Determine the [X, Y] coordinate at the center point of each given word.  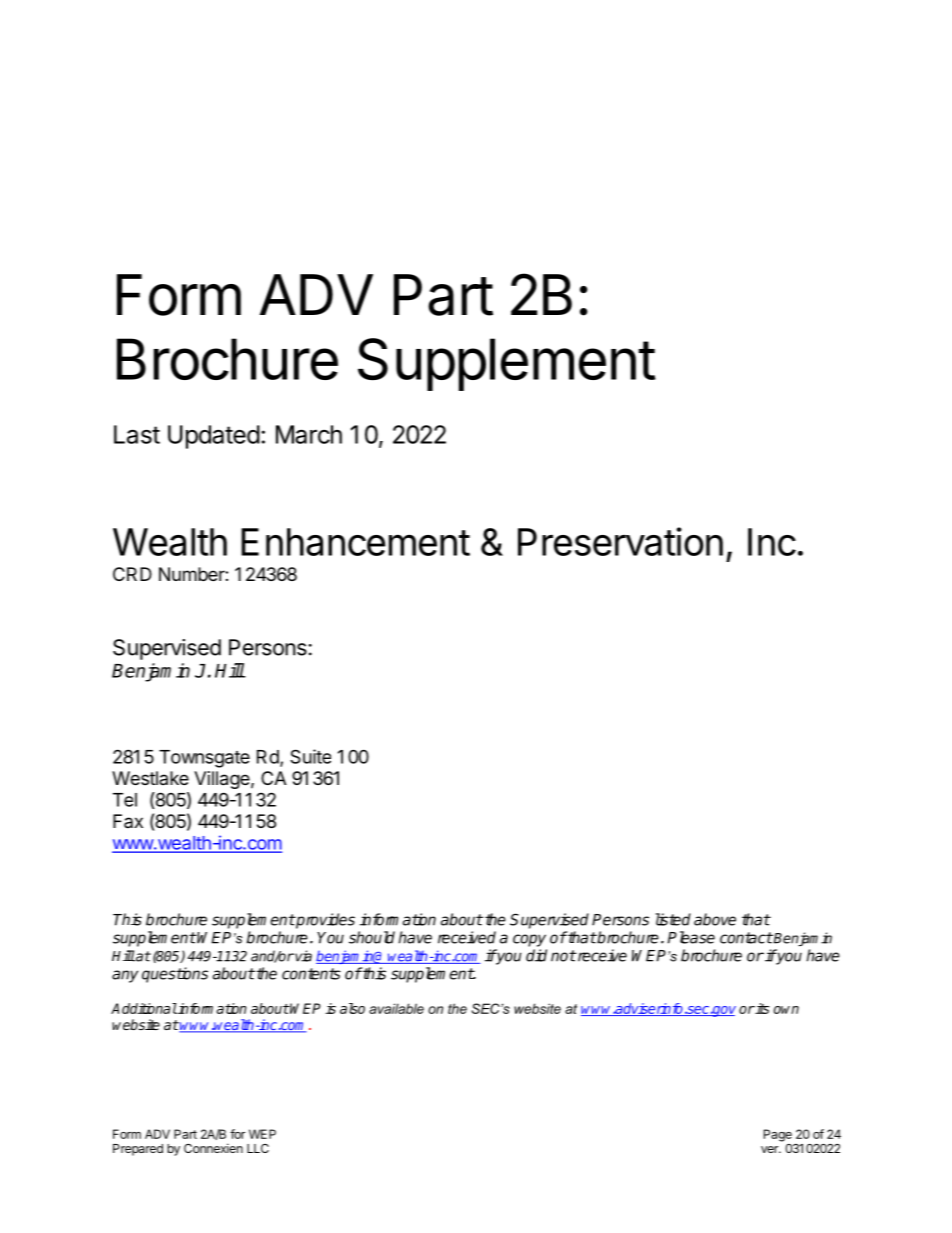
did [536, 955]
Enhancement [355, 542]
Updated [214, 437]
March [309, 434]
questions [175, 975]
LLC [258, 1148]
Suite [310, 756]
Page [778, 1135]
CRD [132, 574]
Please [691, 937]
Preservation [620, 541]
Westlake [150, 778]
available [396, 1008]
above [715, 919]
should [372, 937]
